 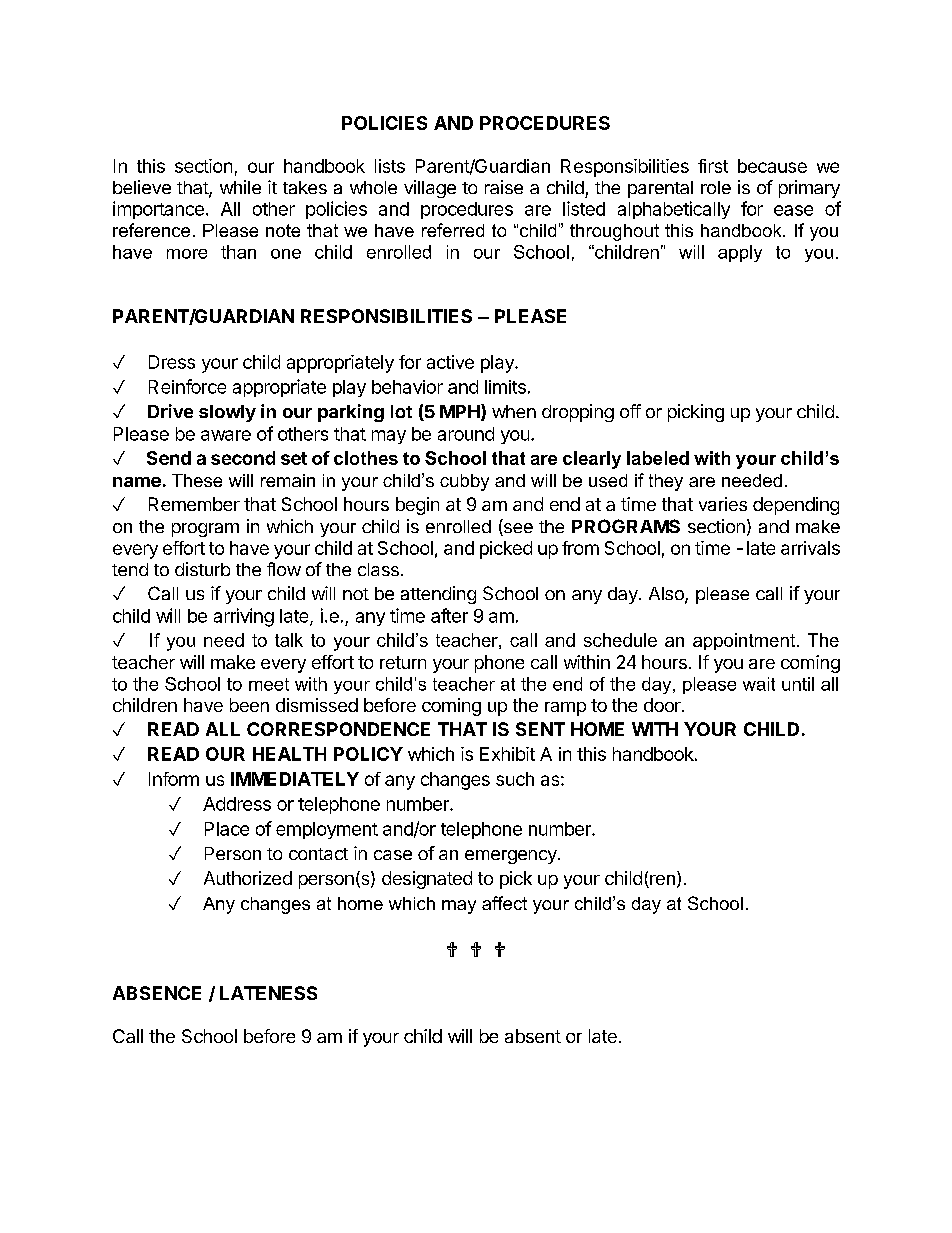 What do you see at coordinates (504, 187) in the document?
I see `raise` at bounding box center [504, 187].
